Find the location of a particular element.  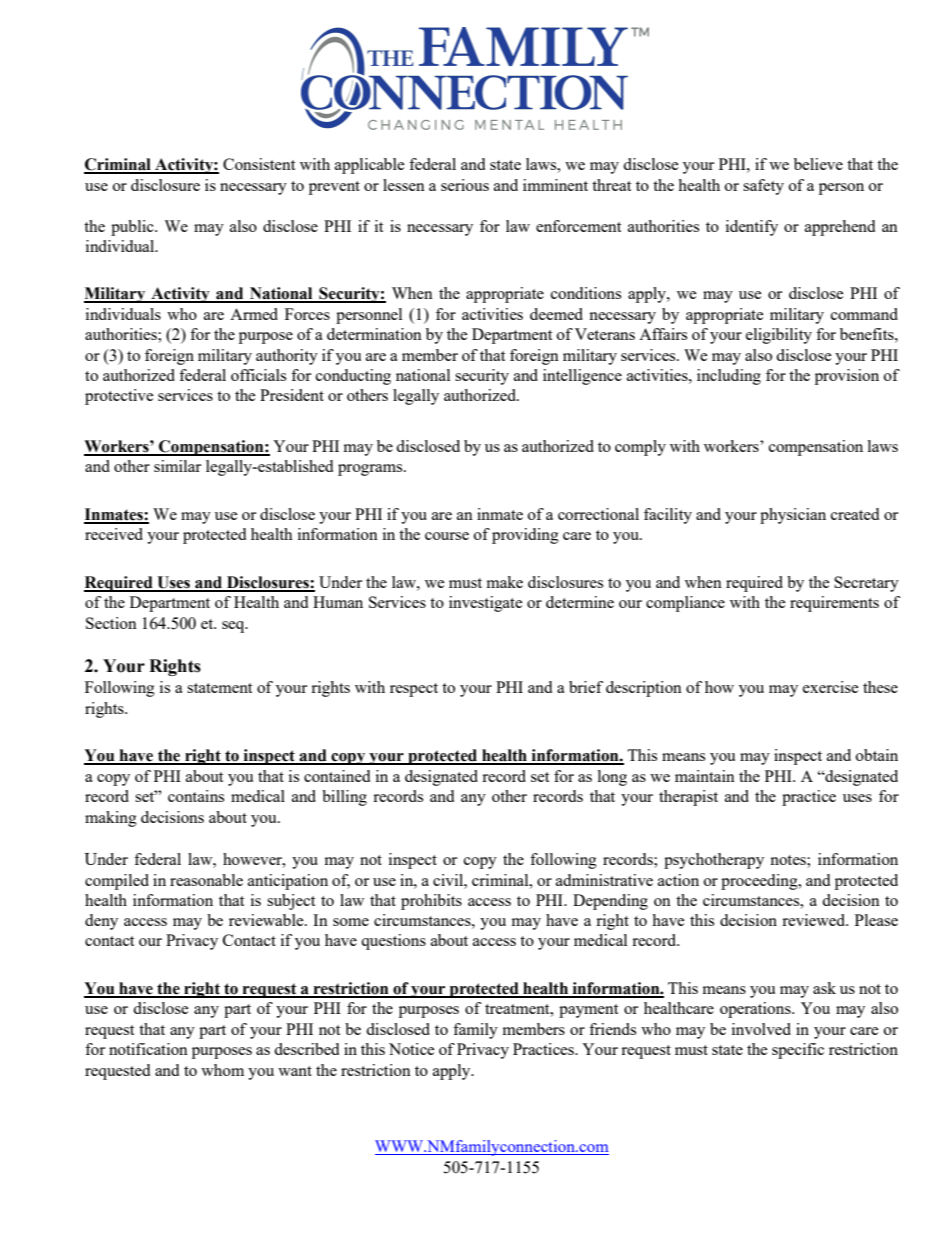

contains is located at coordinates (196, 796).
